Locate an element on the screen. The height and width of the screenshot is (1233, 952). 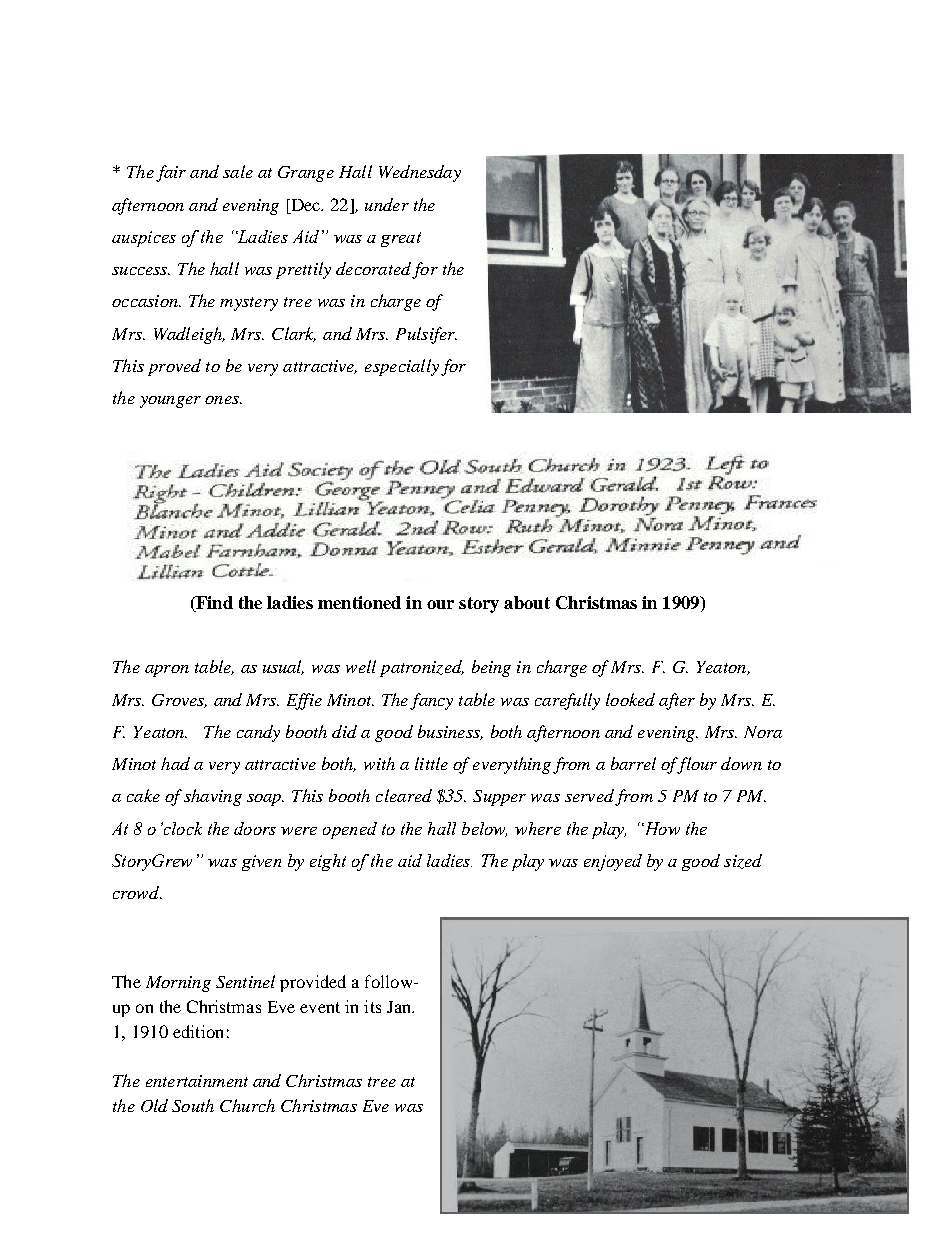
given is located at coordinates (261, 863).
